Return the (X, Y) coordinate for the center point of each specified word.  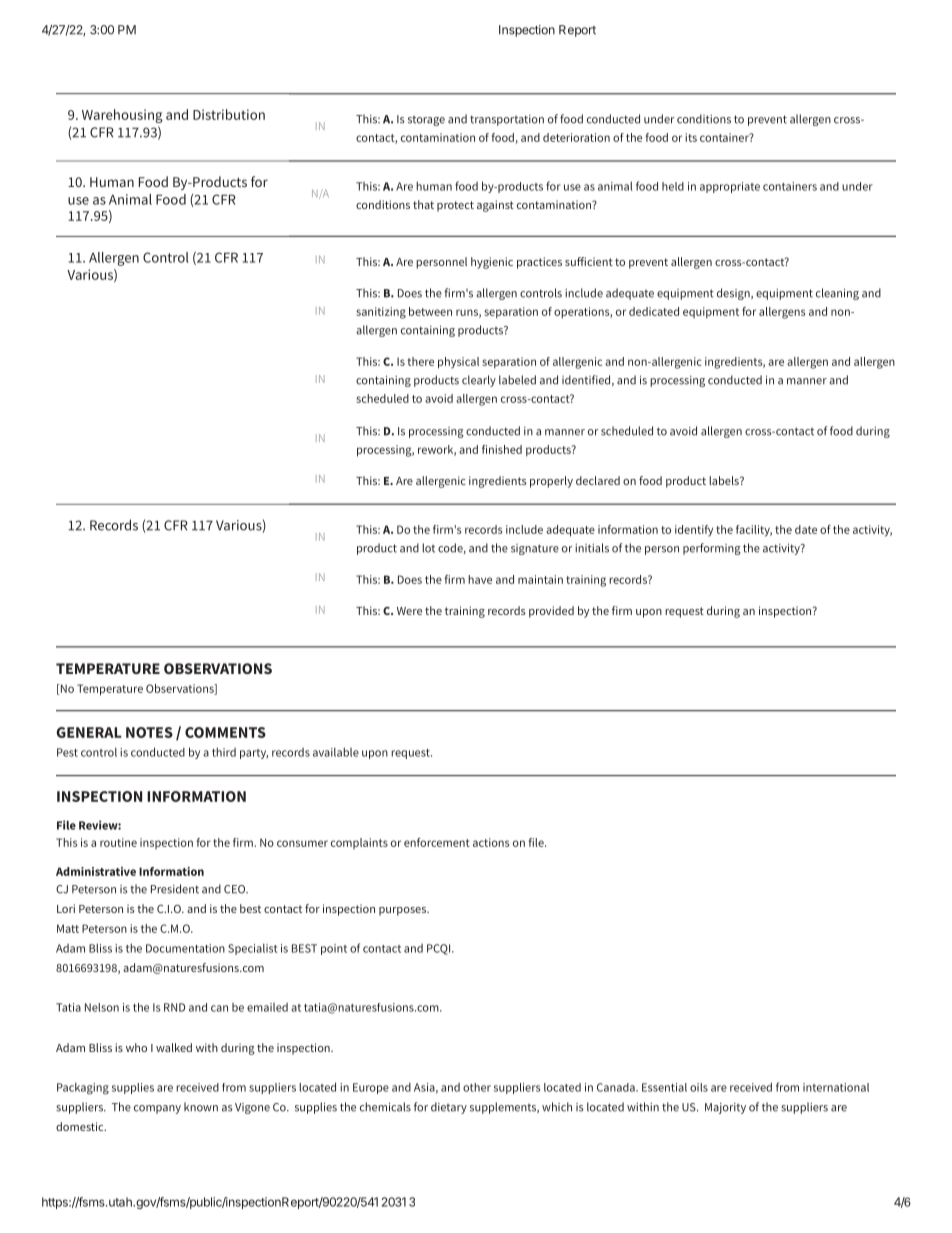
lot (428, 548)
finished (502, 449)
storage (426, 121)
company (157, 1109)
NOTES (149, 732)
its (691, 137)
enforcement (437, 842)
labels (725, 480)
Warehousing (122, 116)
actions (491, 842)
